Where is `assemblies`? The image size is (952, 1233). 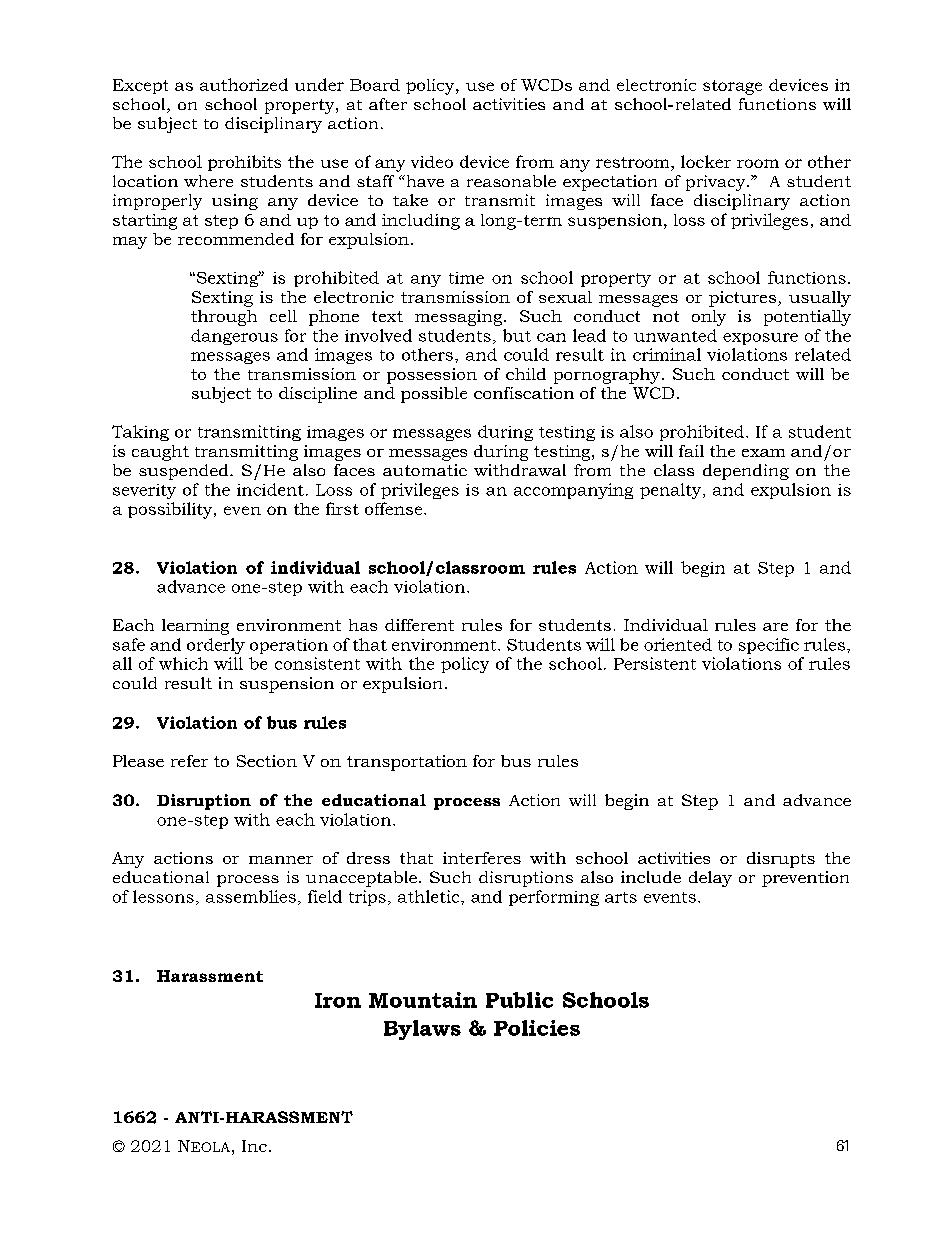 assemblies is located at coordinates (251, 896).
